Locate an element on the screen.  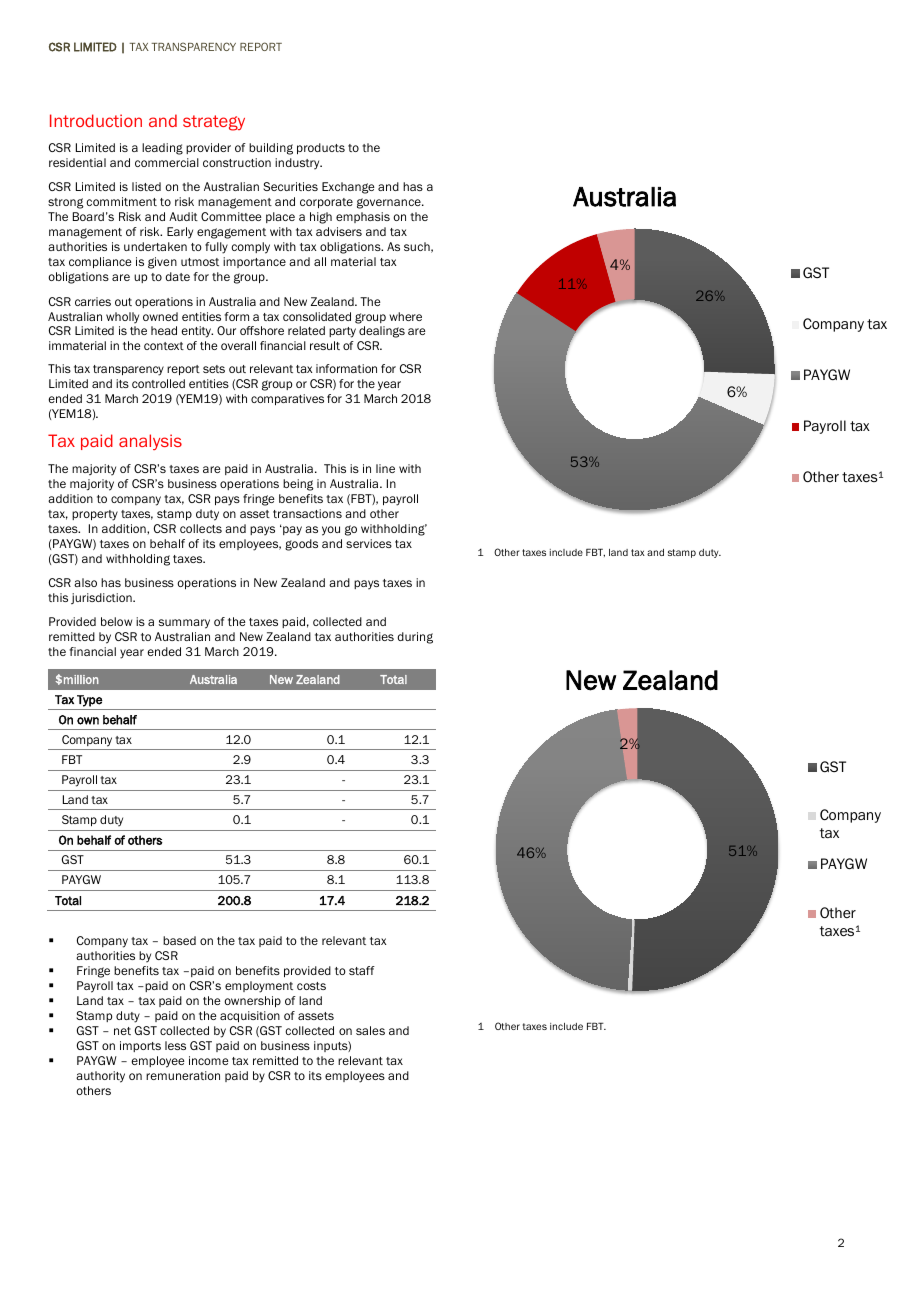
staff is located at coordinates (362, 970).
